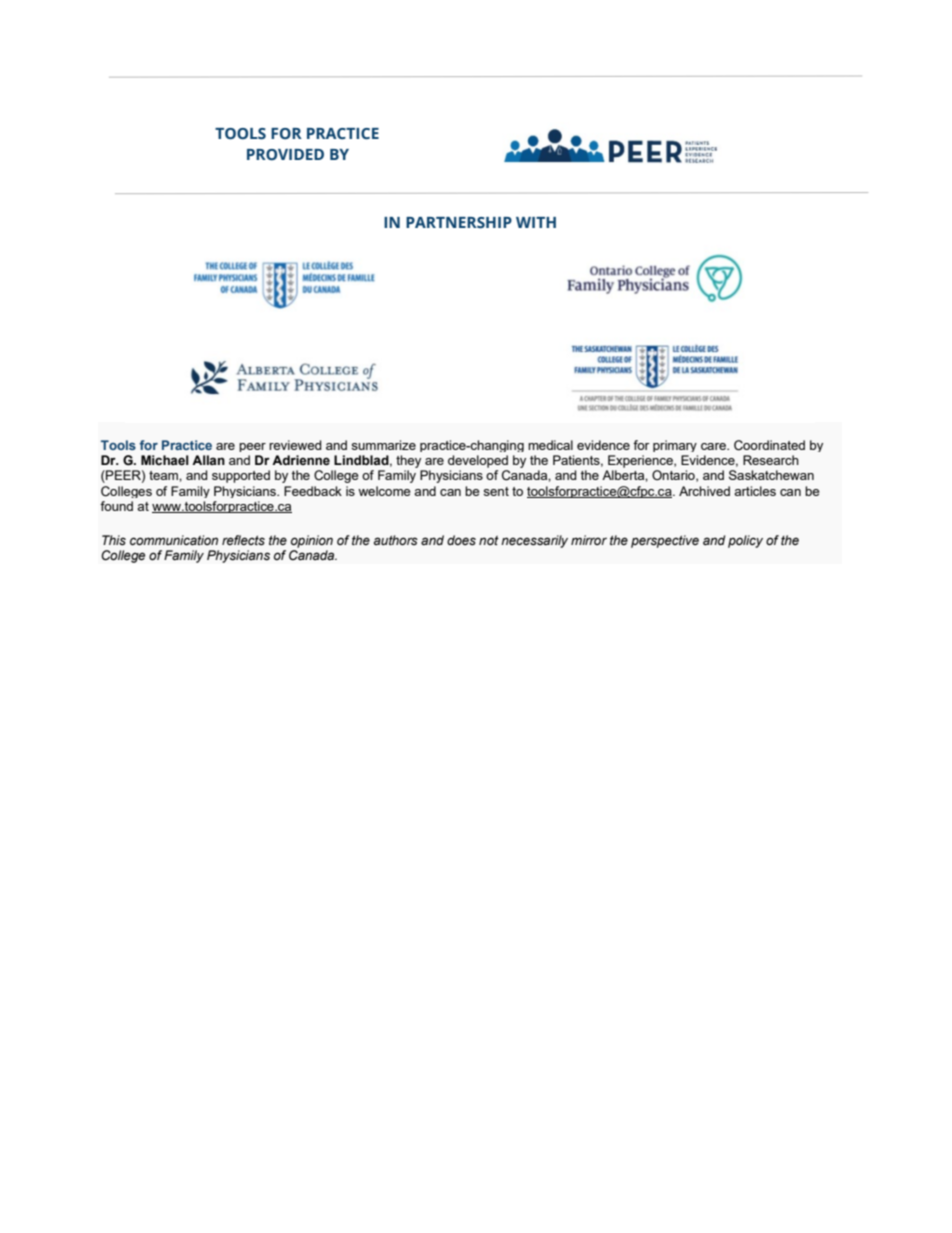  I want to click on Michael, so click(165, 460).
